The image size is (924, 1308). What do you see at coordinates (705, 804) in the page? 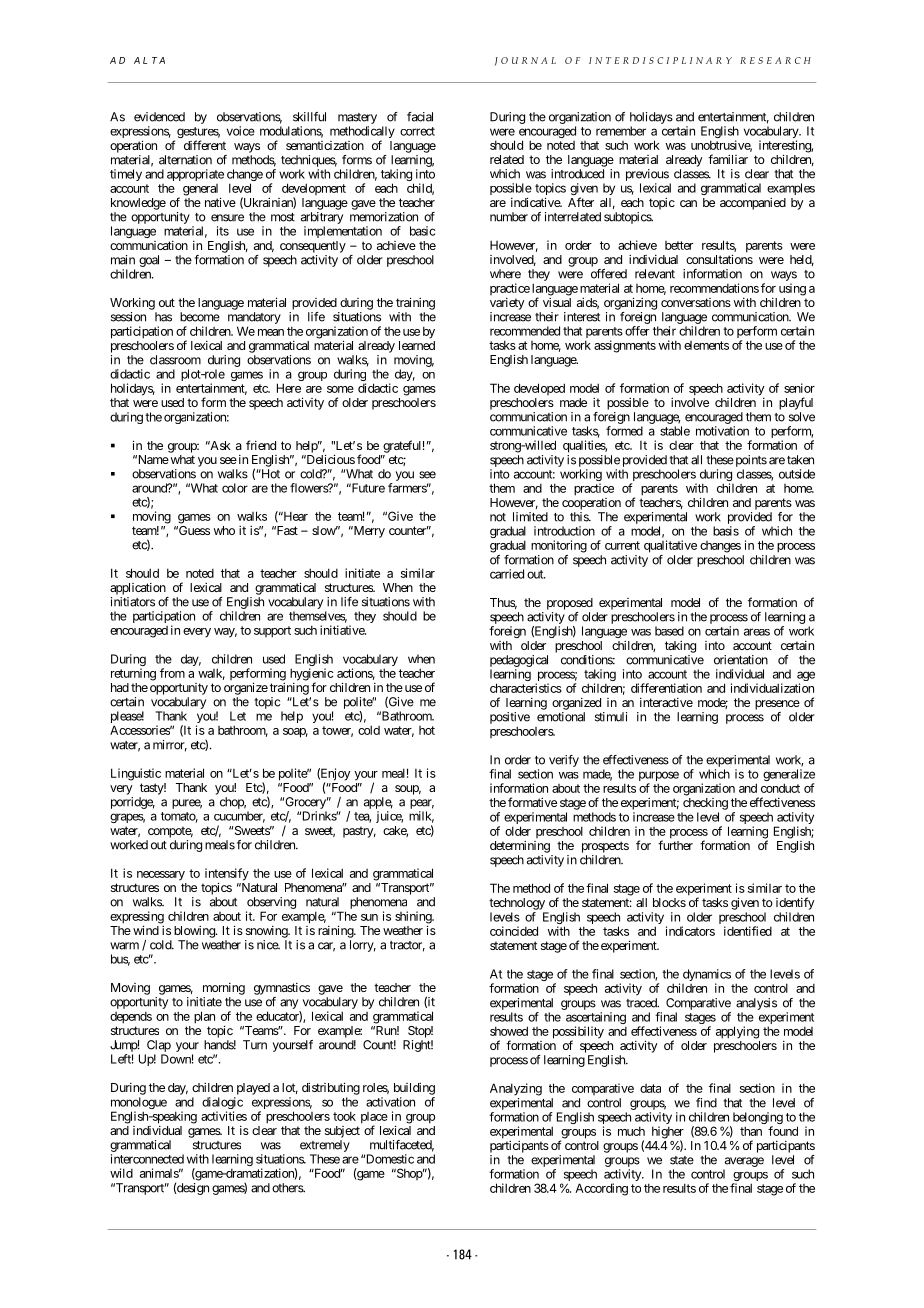
I see `checking` at bounding box center [705, 804].
